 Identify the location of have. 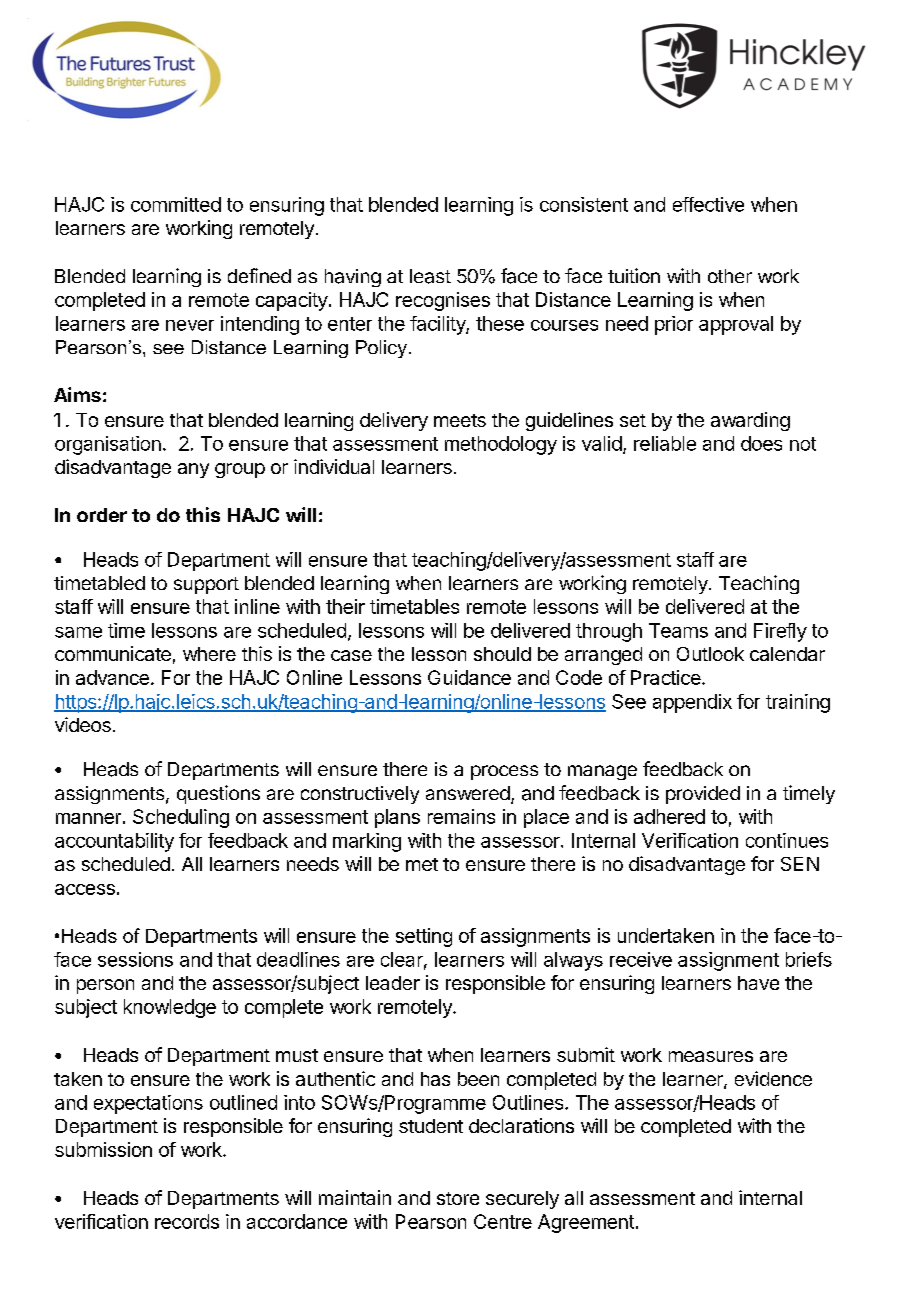
(758, 983).
